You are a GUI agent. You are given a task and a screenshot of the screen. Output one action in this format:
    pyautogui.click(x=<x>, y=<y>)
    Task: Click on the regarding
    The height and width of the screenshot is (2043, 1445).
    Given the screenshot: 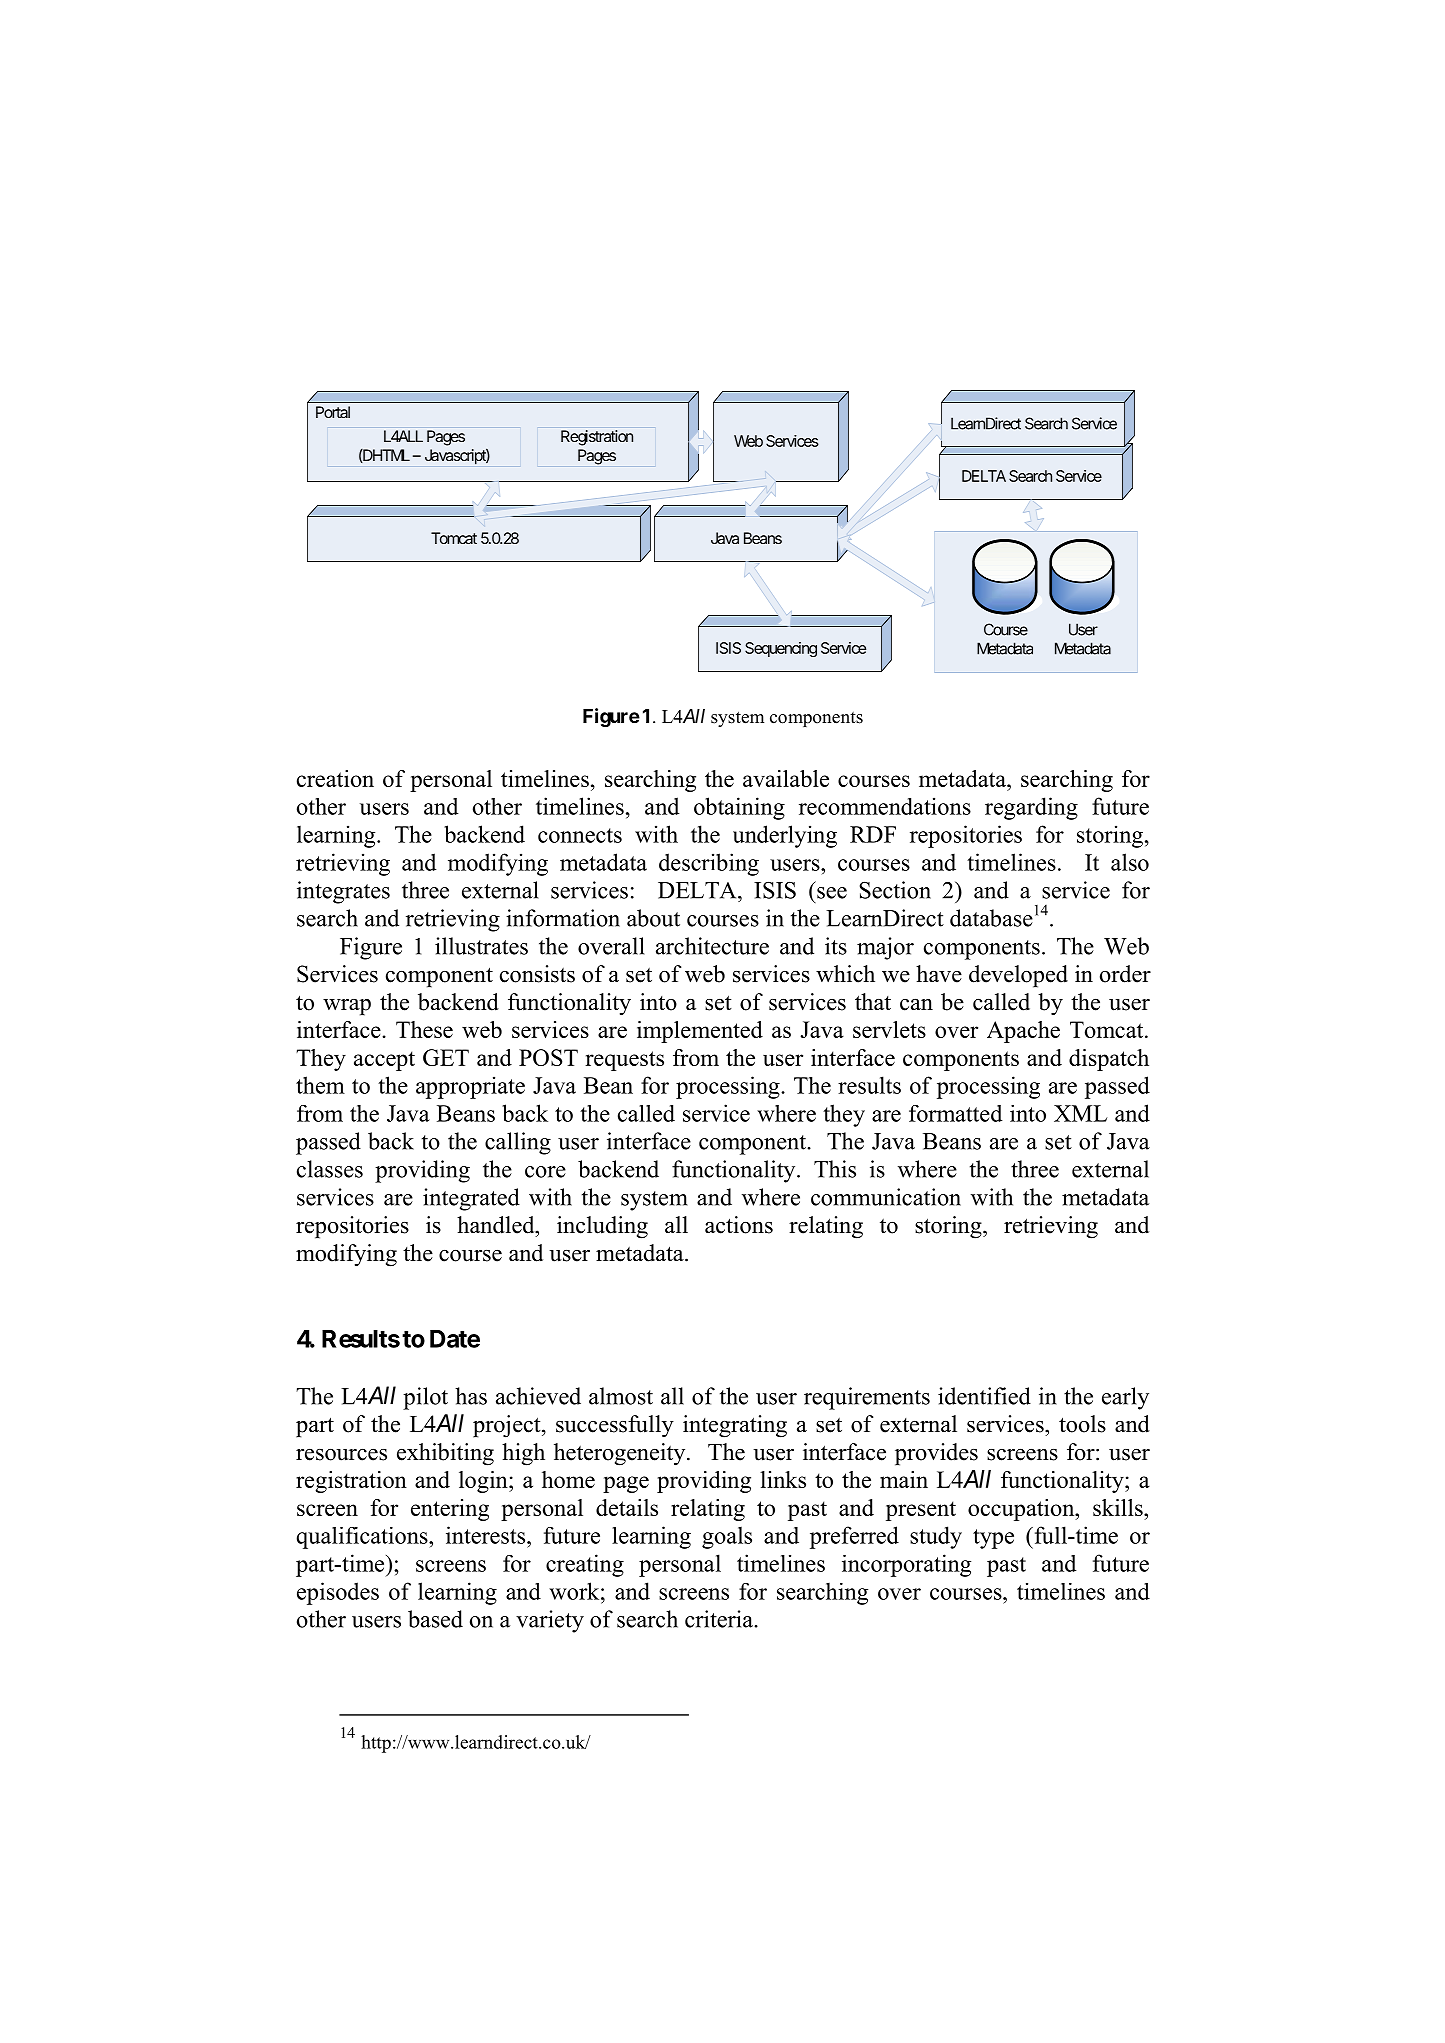 What is the action you would take?
    pyautogui.click(x=1031, y=808)
